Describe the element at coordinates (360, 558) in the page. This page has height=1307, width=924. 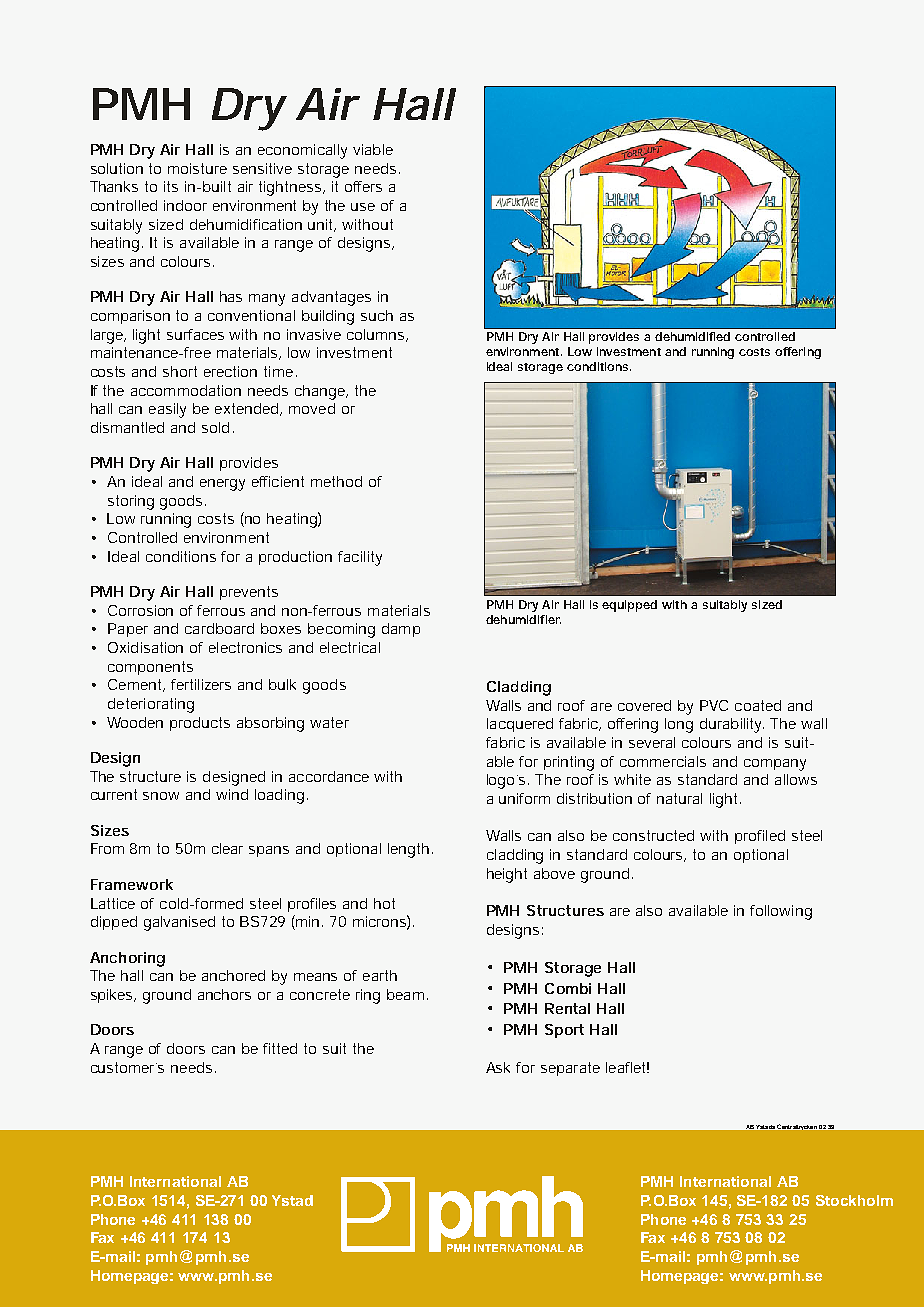
I see `facility` at that location.
